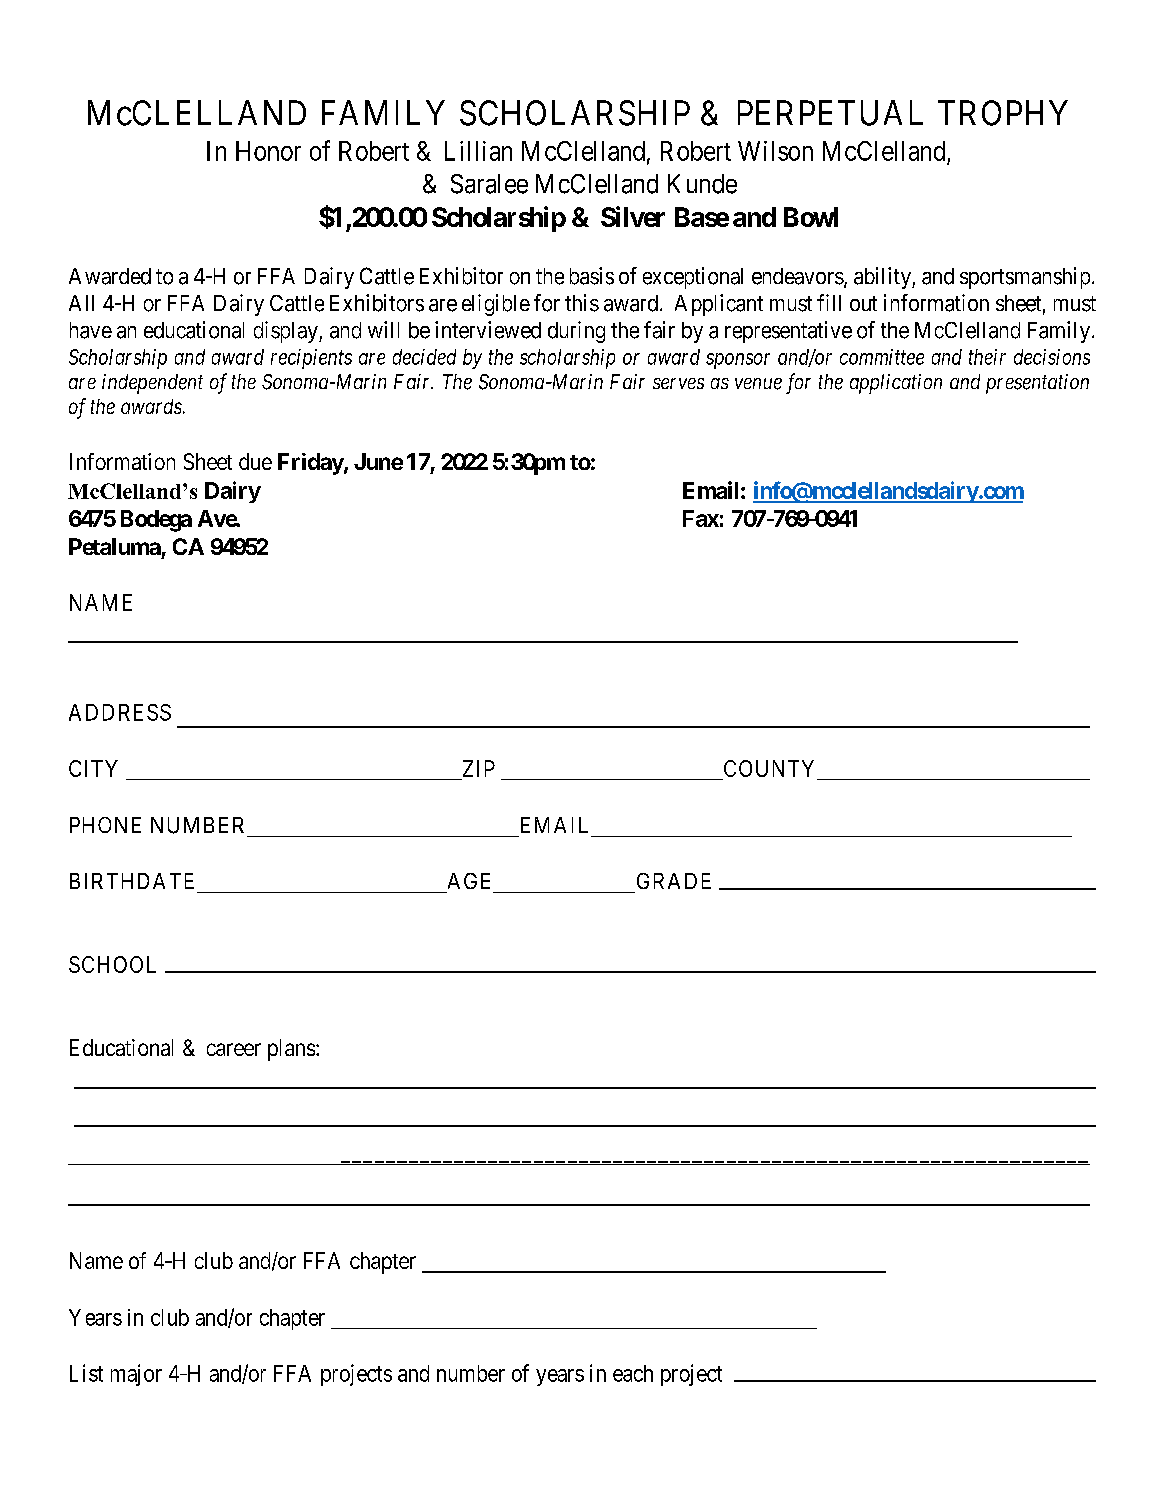 The width and height of the page is (1158, 1499). I want to click on major, so click(136, 1375).
